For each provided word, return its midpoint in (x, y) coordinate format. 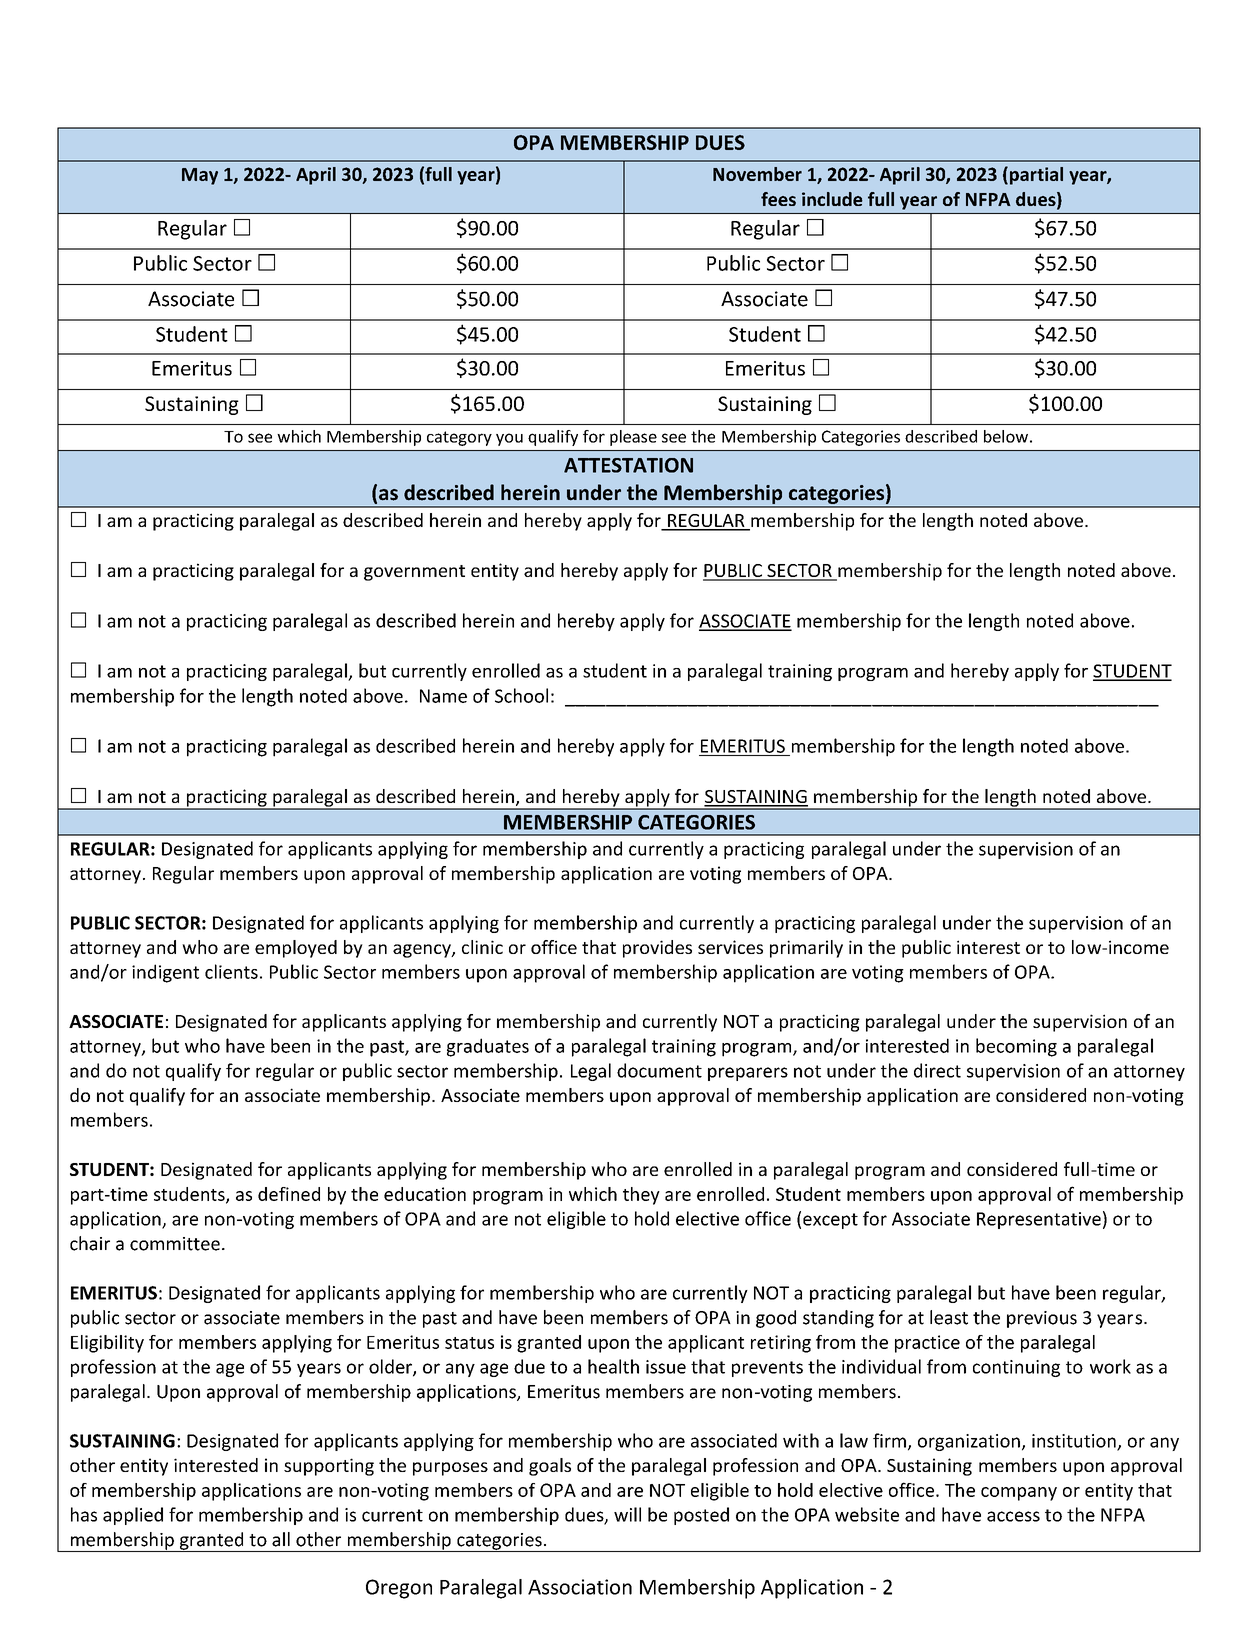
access (1013, 1516)
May (200, 176)
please (633, 438)
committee (175, 1244)
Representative (1039, 1220)
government (414, 573)
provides (657, 949)
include (832, 199)
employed (296, 949)
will (627, 1514)
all (281, 1539)
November (757, 174)
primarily (806, 949)
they (641, 1196)
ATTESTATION (628, 465)
